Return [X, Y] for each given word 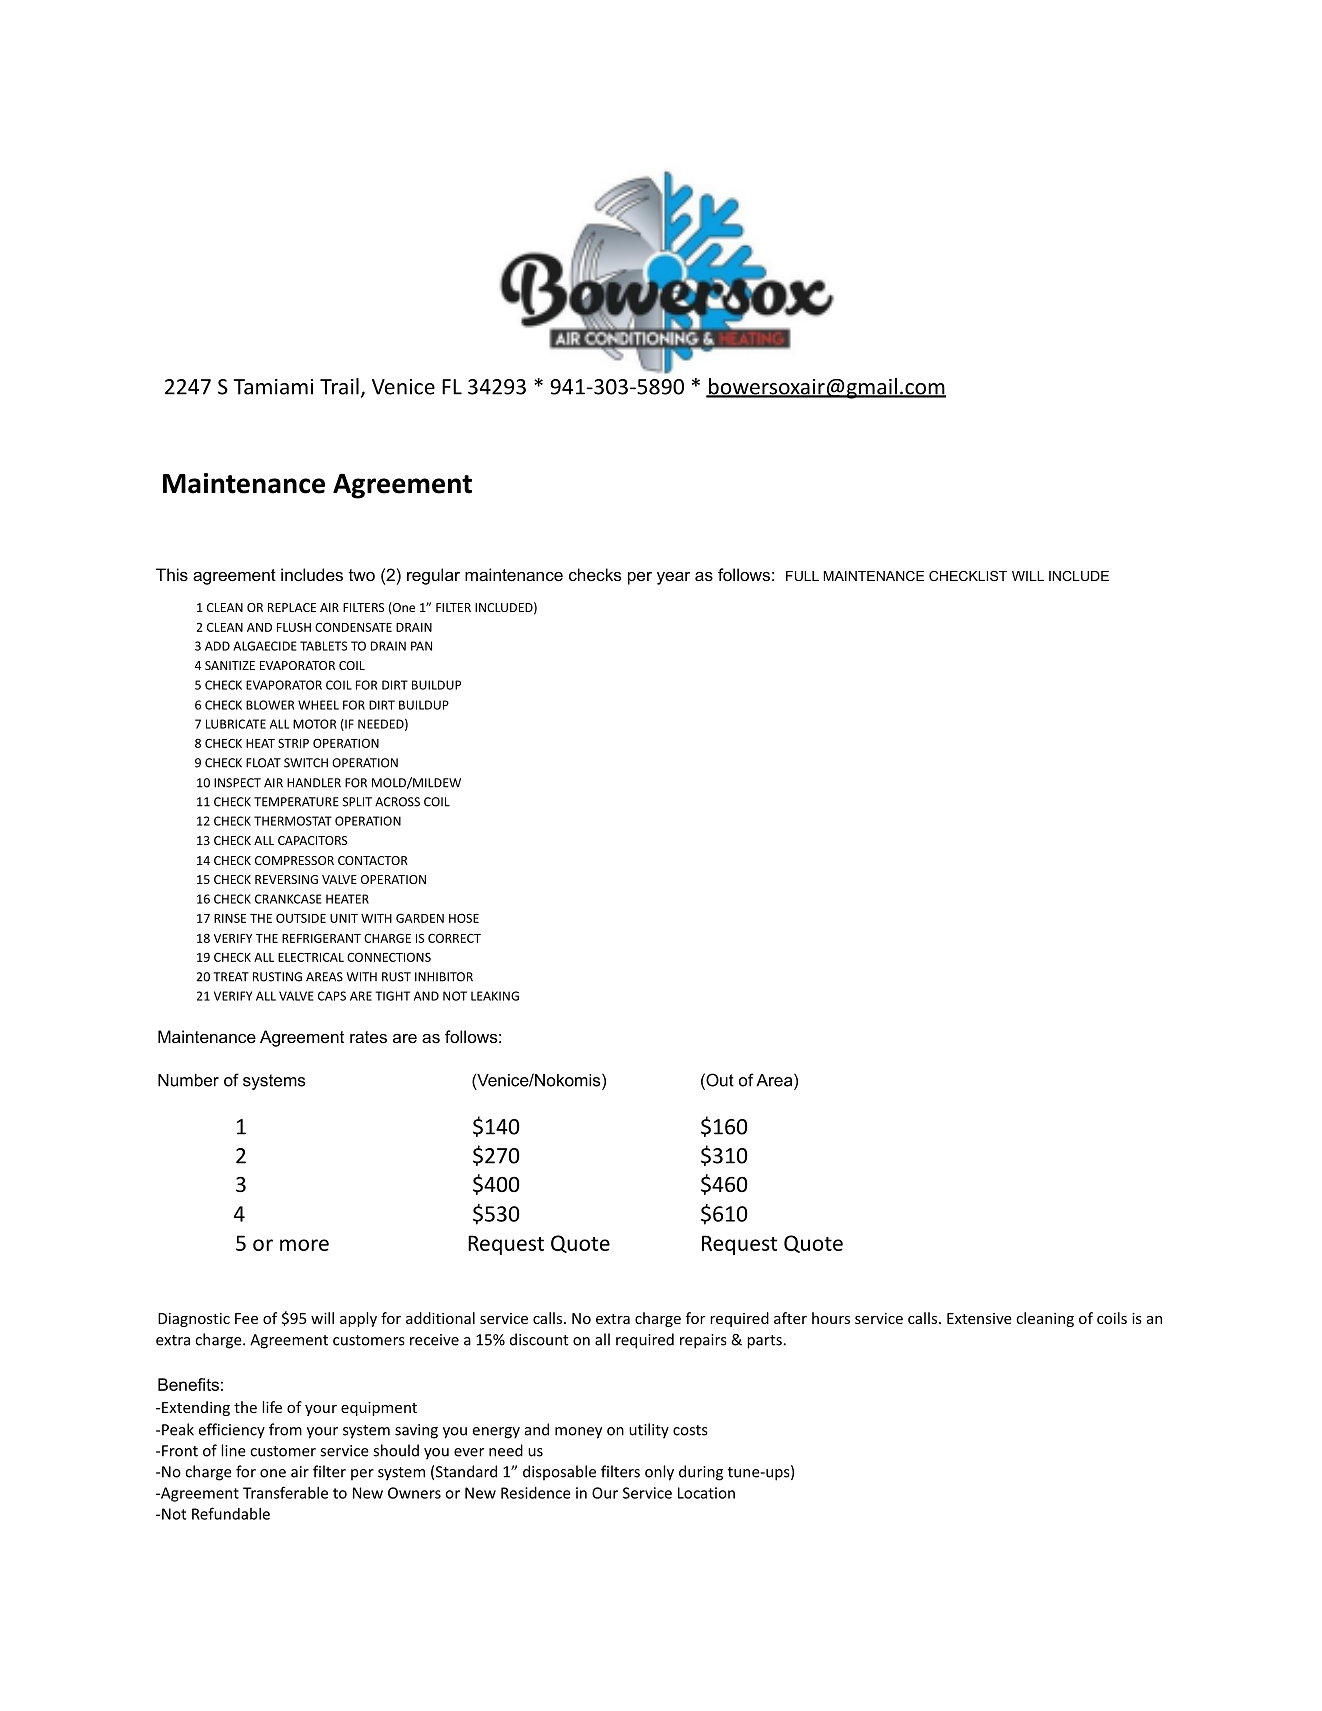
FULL [802, 576]
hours [831, 1318]
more [304, 1245]
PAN [421, 646]
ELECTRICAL [311, 957]
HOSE [464, 918]
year [673, 578]
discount [539, 1339]
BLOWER [270, 705]
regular [433, 576]
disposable [559, 1473]
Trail [339, 386]
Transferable [285, 1492]
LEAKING [495, 996]
